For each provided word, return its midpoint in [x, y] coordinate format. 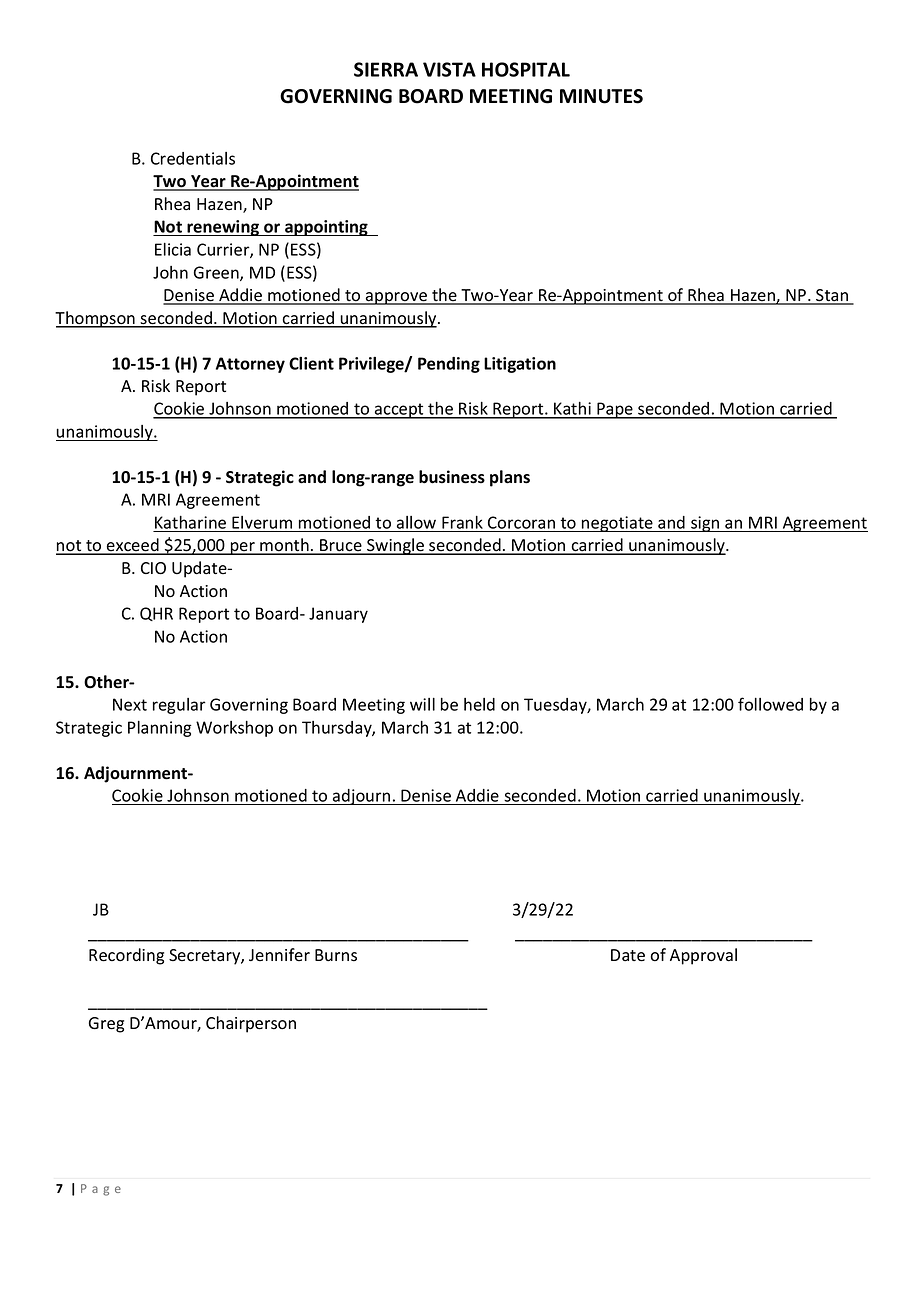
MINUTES [601, 96]
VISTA [449, 69]
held [479, 704]
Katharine [190, 522]
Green [217, 273]
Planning [160, 729]
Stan [832, 296]
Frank [462, 522]
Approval [703, 956]
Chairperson [251, 1024]
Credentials [193, 158]
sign [705, 524]
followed [770, 704]
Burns [336, 955]
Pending [449, 365]
